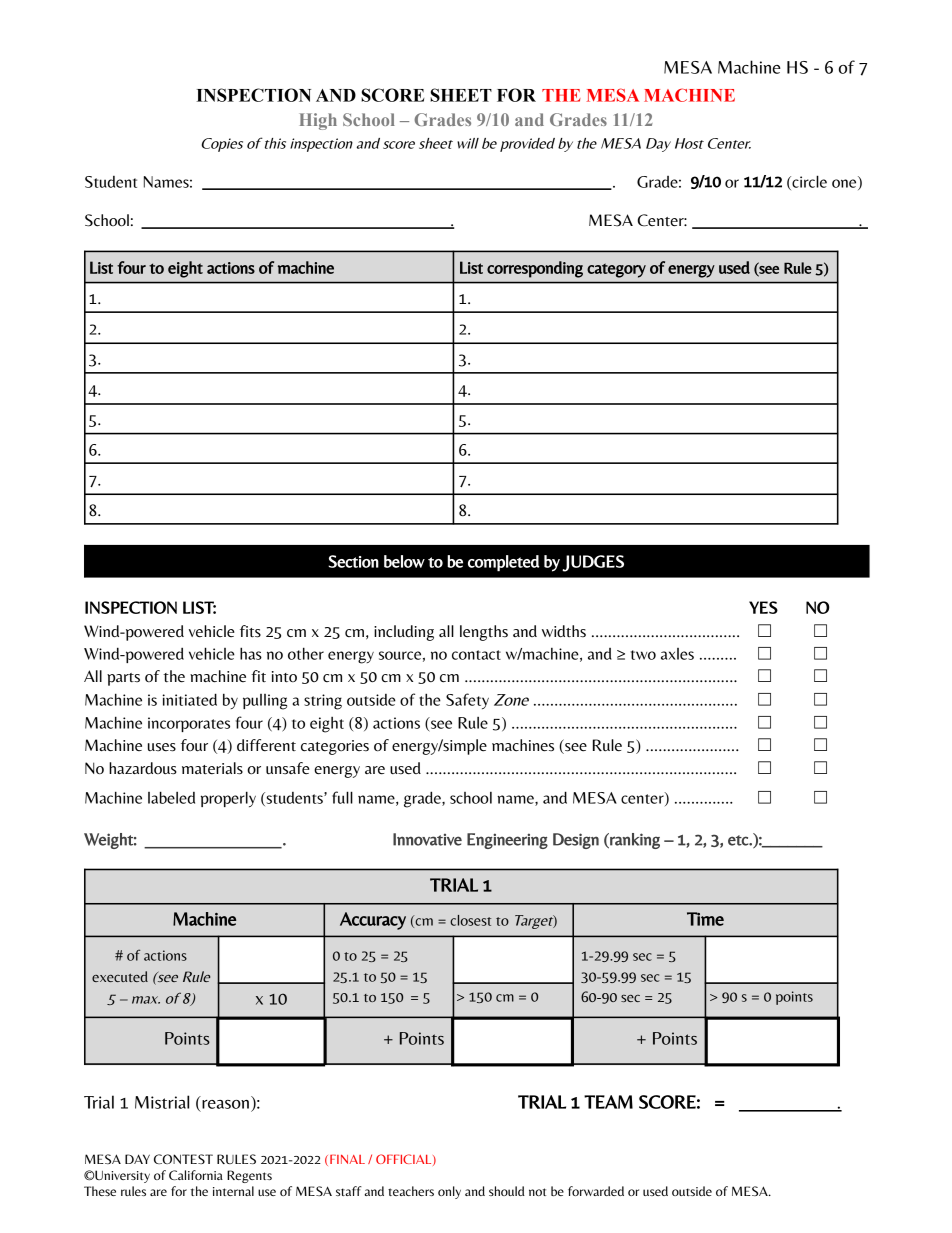  Describe the element at coordinates (808, 182) in the screenshot. I see `circle` at that location.
